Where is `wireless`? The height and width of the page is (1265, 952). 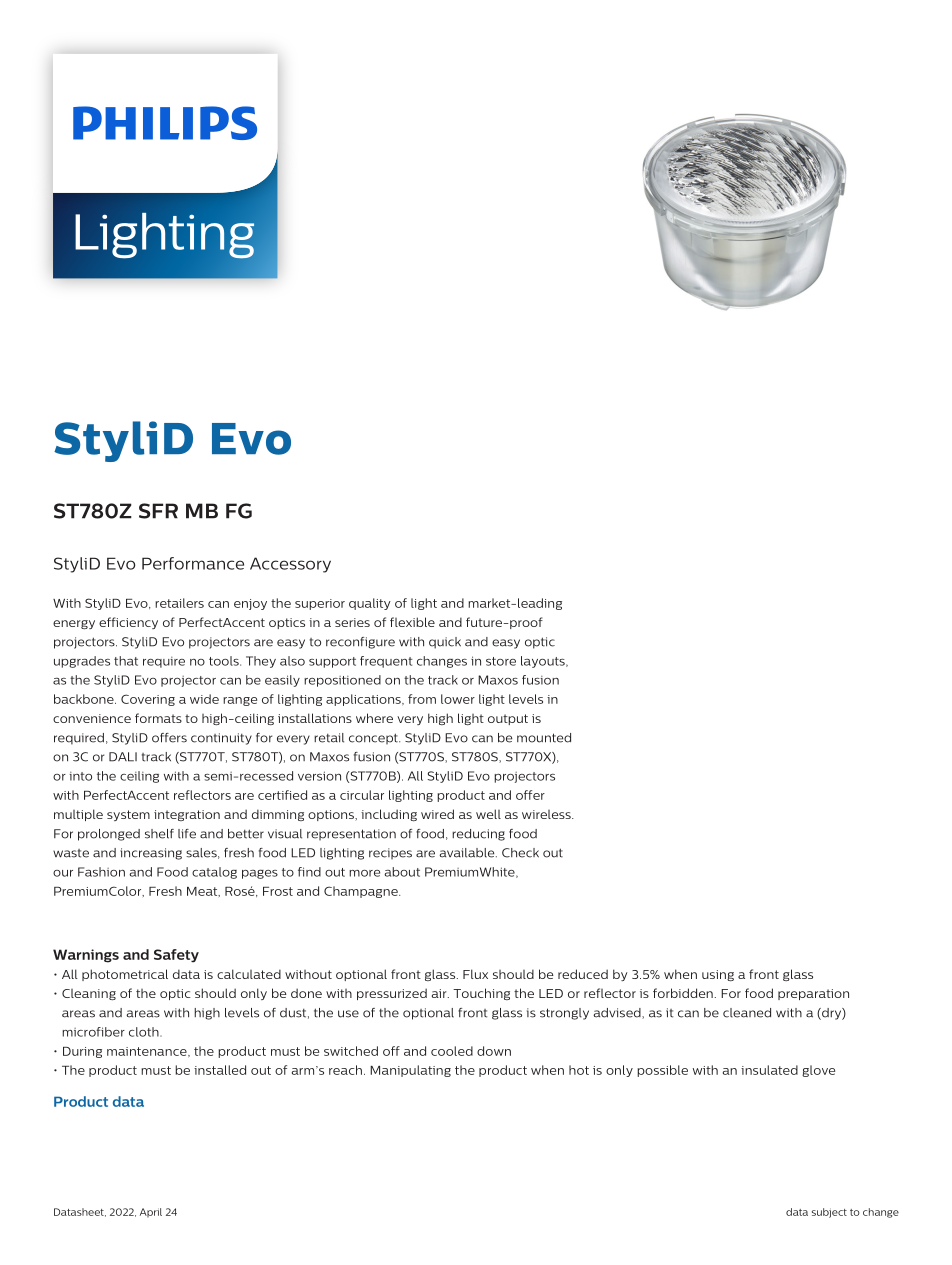
wireless is located at coordinates (547, 814).
